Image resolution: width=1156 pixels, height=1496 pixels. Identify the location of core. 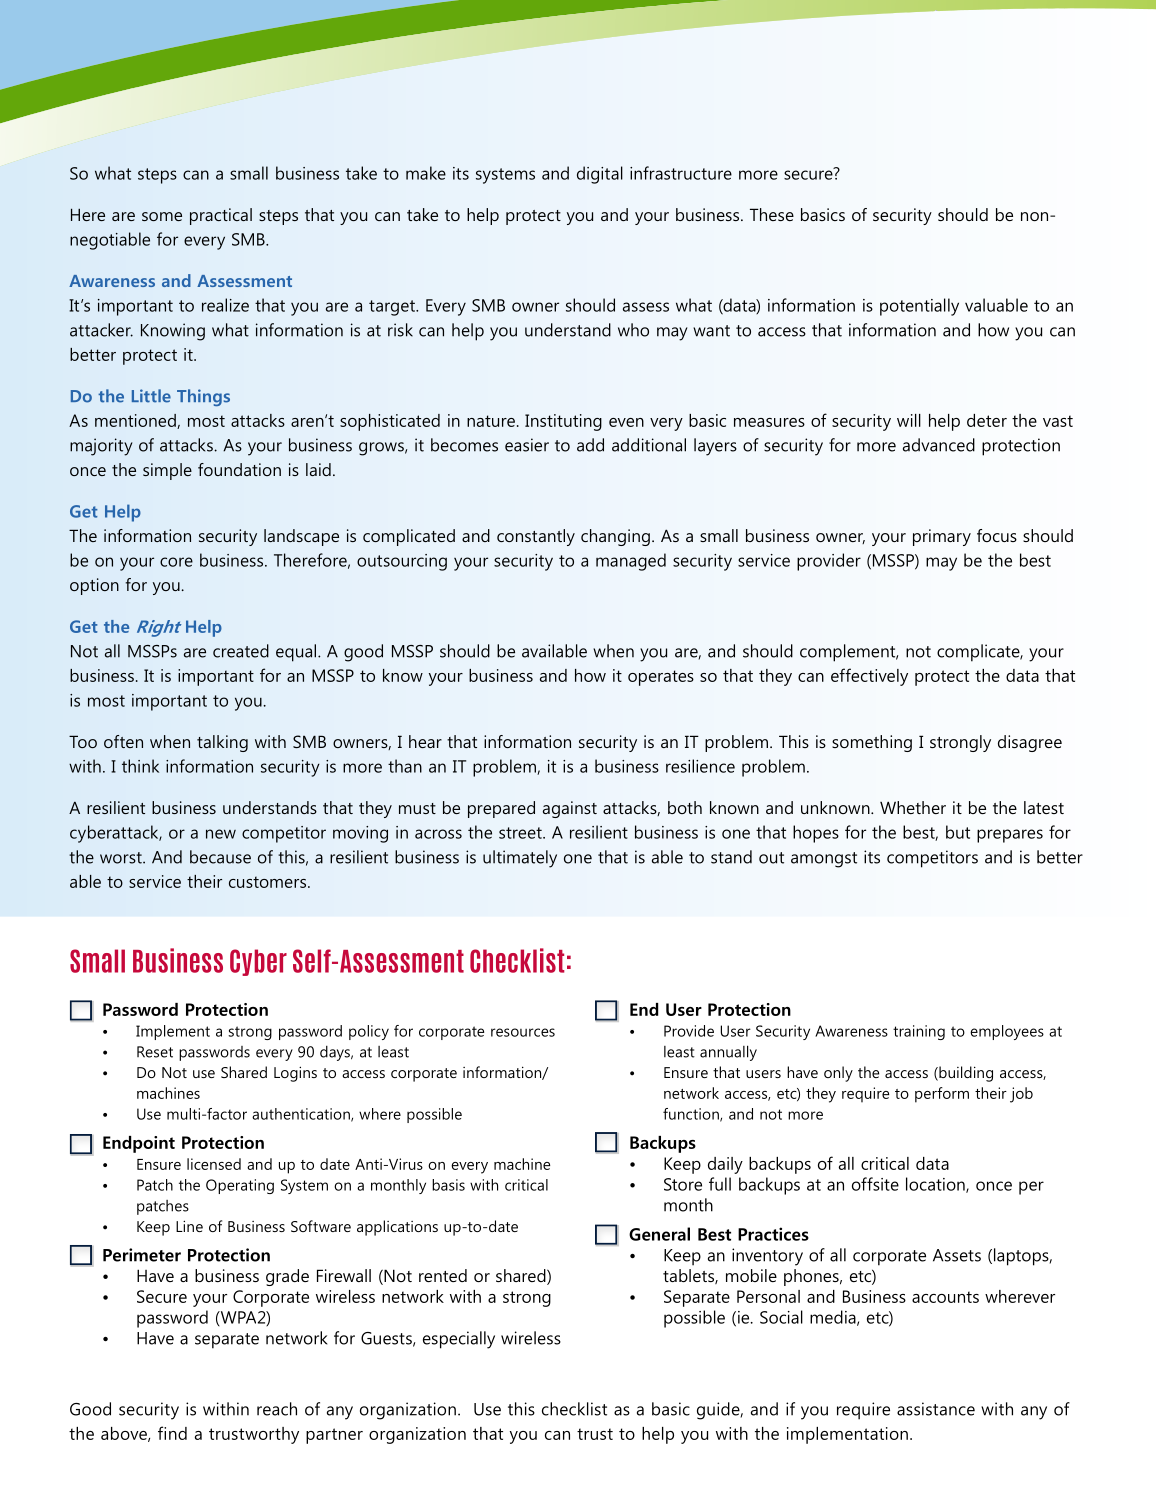
(176, 562).
